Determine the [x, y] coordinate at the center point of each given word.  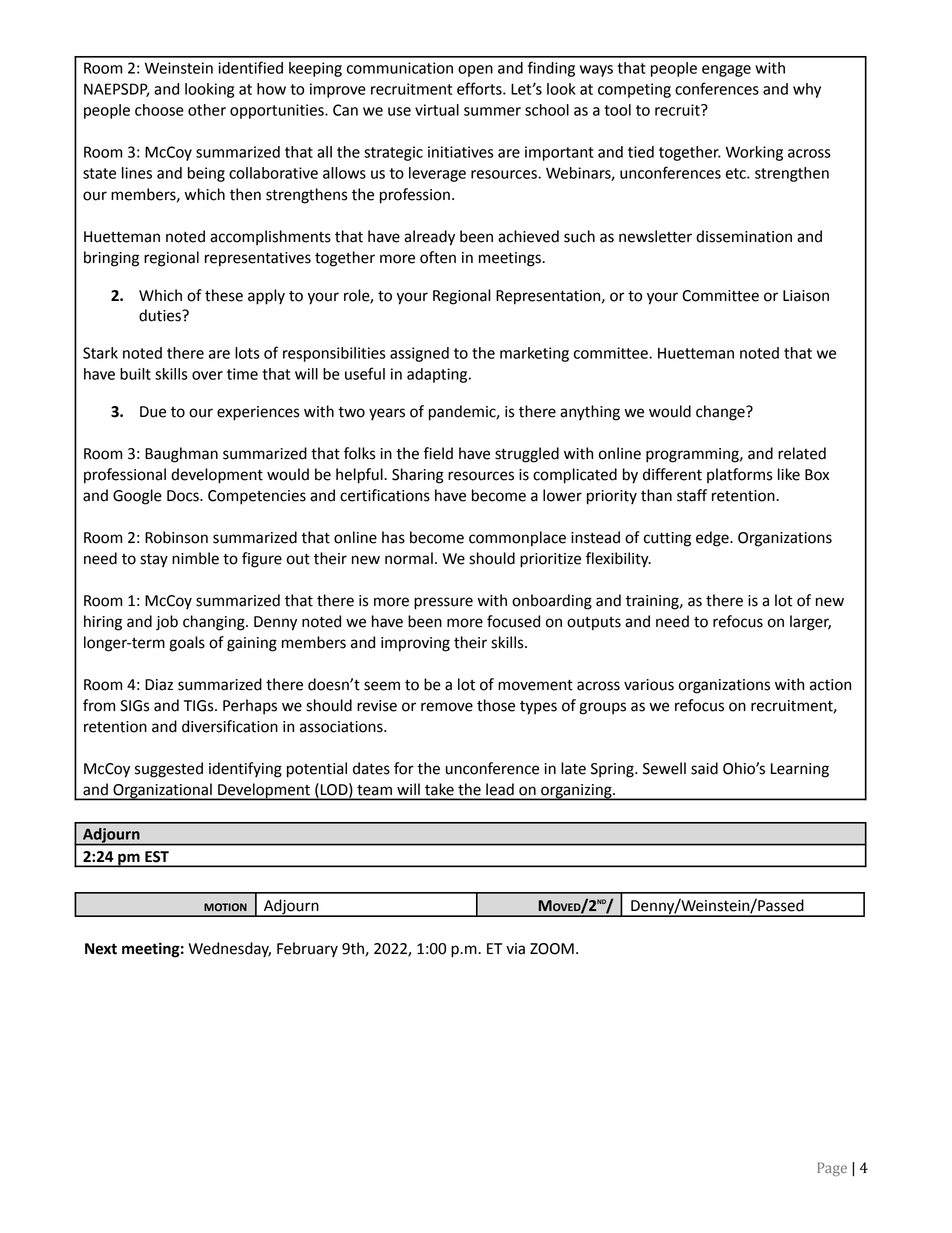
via [515, 949]
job [167, 623]
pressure [443, 603]
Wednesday [229, 950]
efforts [480, 88]
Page [832, 1169]
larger [810, 623]
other [207, 110]
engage [726, 71]
